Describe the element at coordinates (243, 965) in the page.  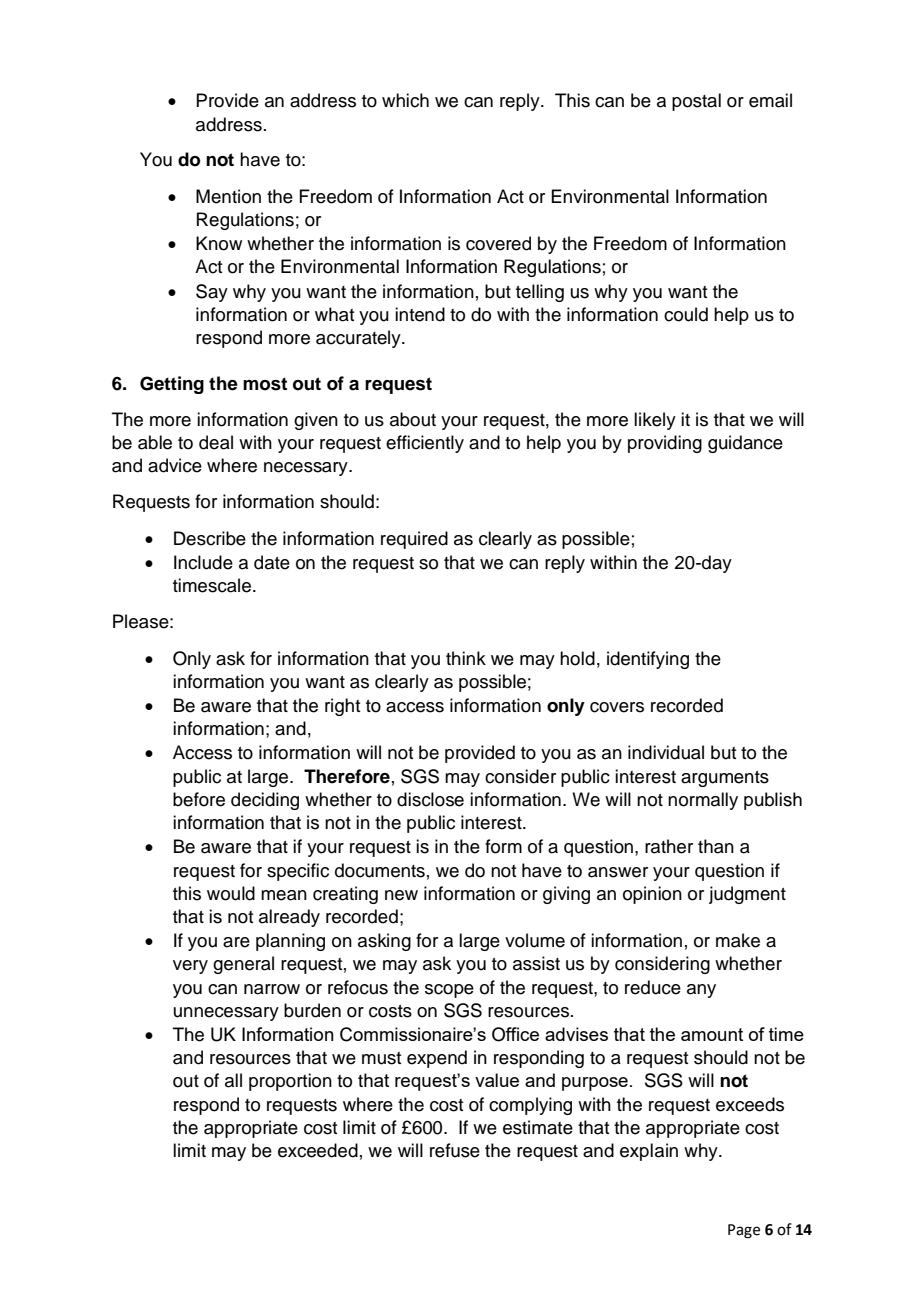
I see `general` at that location.
